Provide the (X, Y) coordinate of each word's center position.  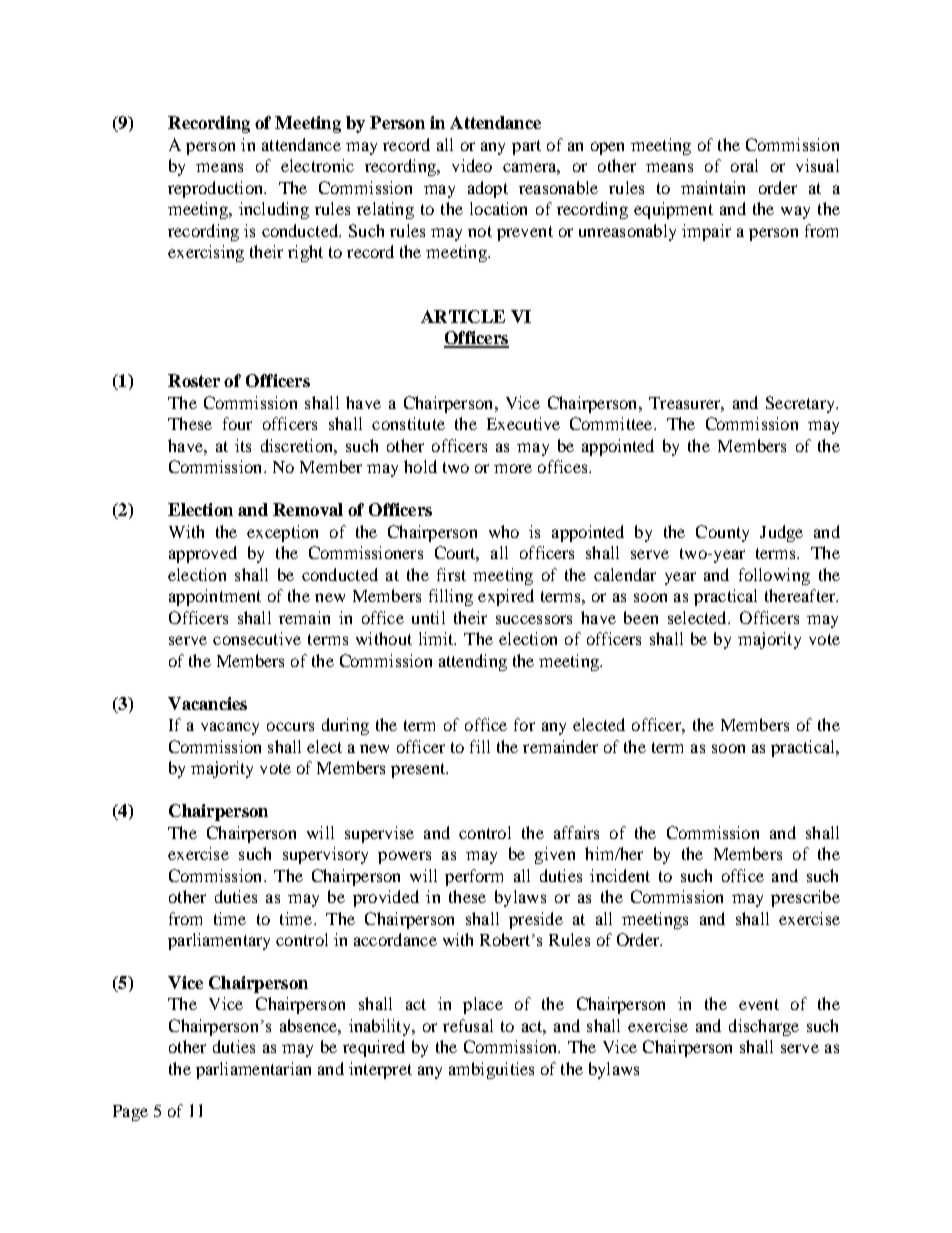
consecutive (257, 638)
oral (744, 165)
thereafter (801, 595)
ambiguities (491, 1070)
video (472, 165)
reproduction (216, 189)
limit (437, 638)
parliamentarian (253, 1070)
